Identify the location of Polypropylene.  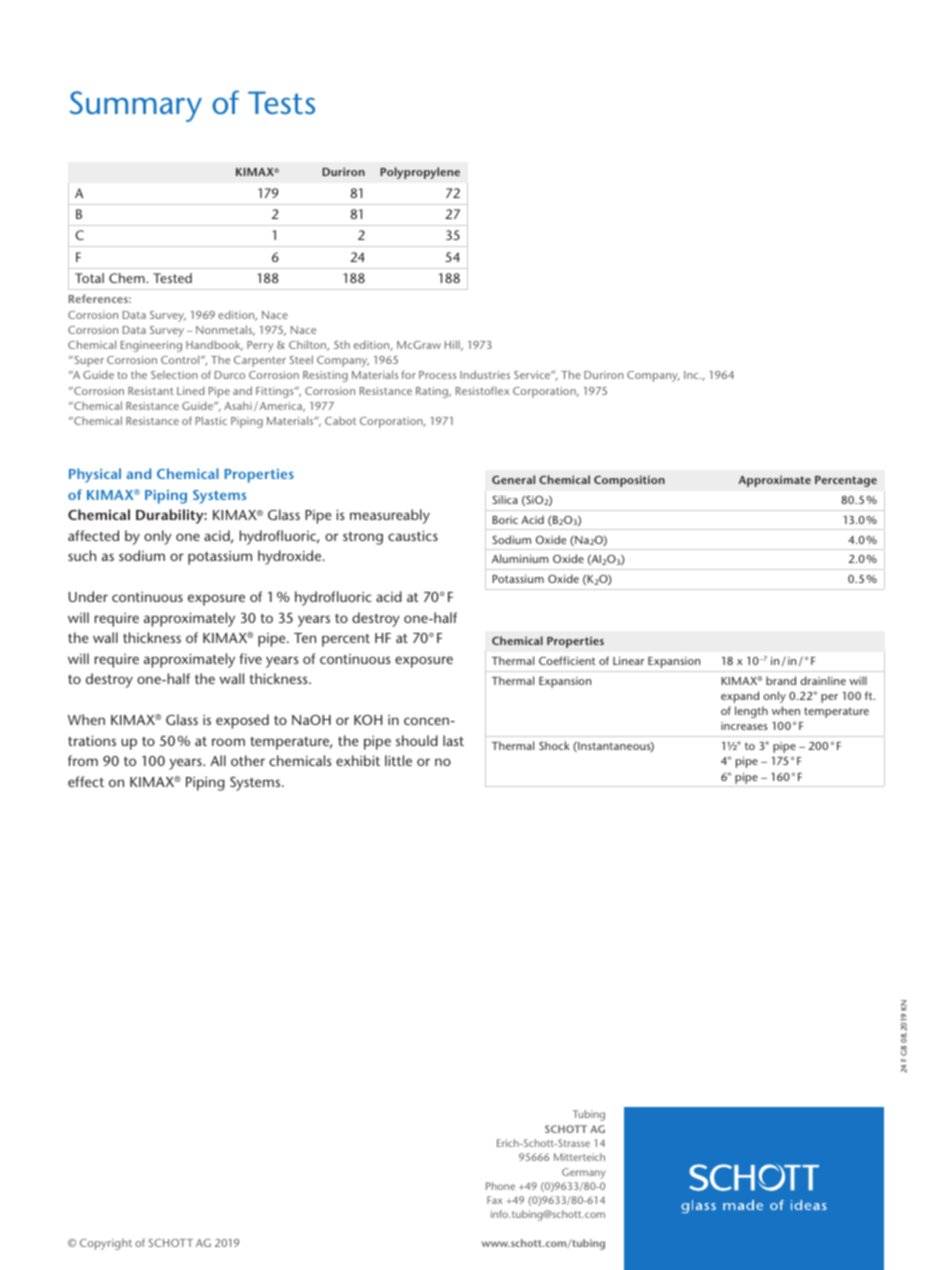
(420, 173).
